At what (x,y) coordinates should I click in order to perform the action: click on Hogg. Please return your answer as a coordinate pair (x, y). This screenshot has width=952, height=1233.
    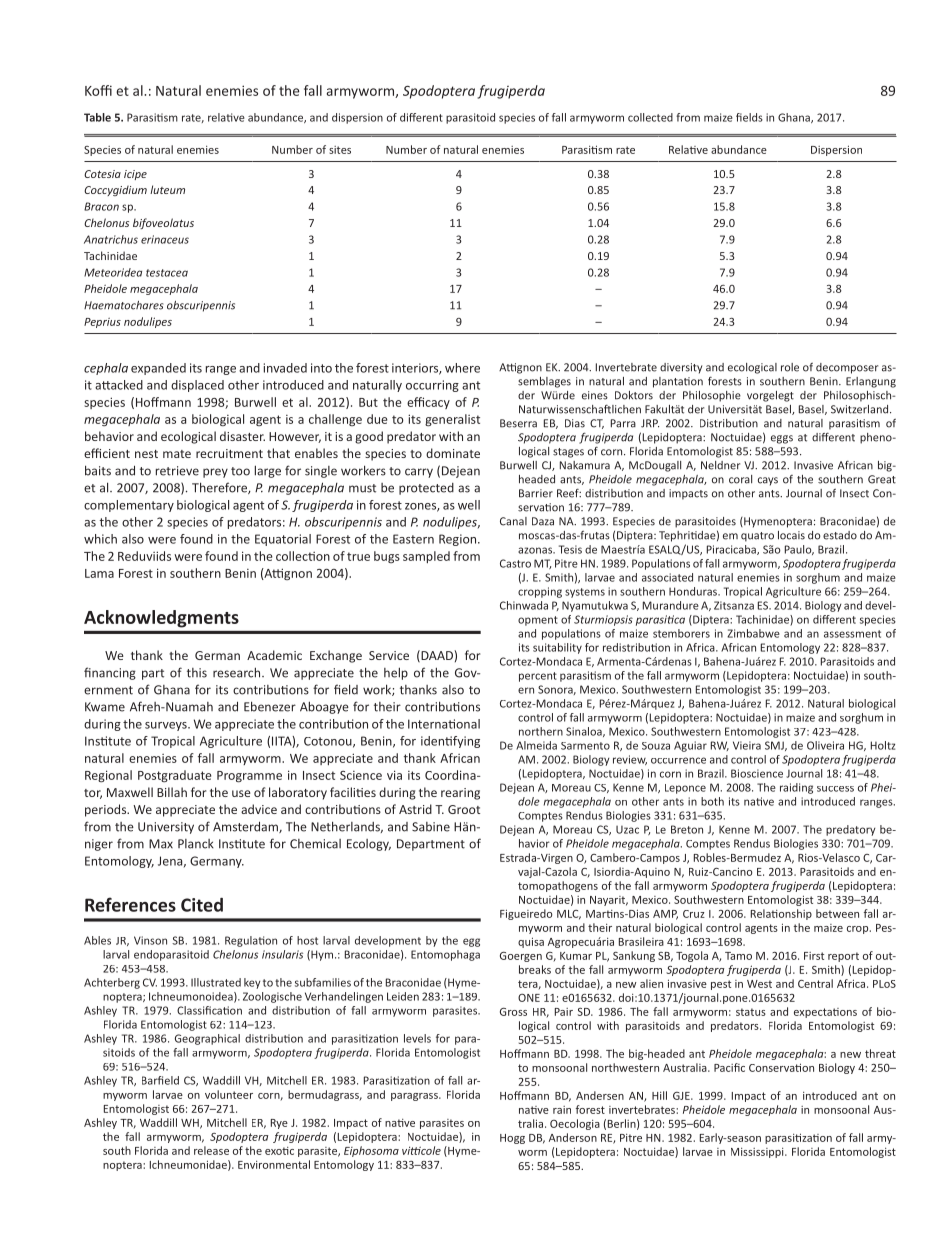
    Looking at the image, I should click on (512, 1139).
